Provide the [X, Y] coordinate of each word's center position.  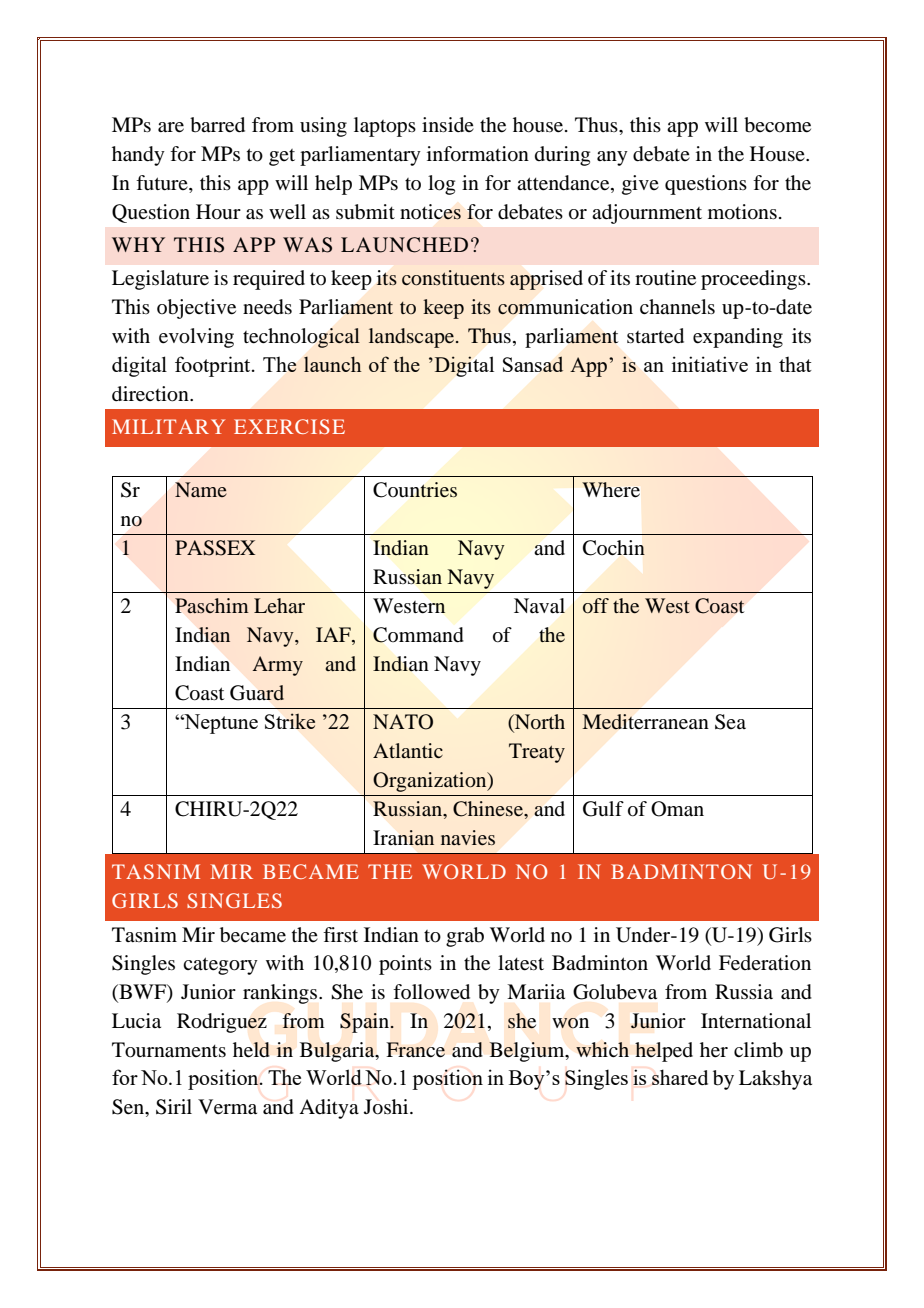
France [415, 1050]
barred [217, 125]
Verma [227, 1107]
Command [418, 635]
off [596, 606]
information [478, 154]
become [777, 125]
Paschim [212, 605]
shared [680, 1077]
